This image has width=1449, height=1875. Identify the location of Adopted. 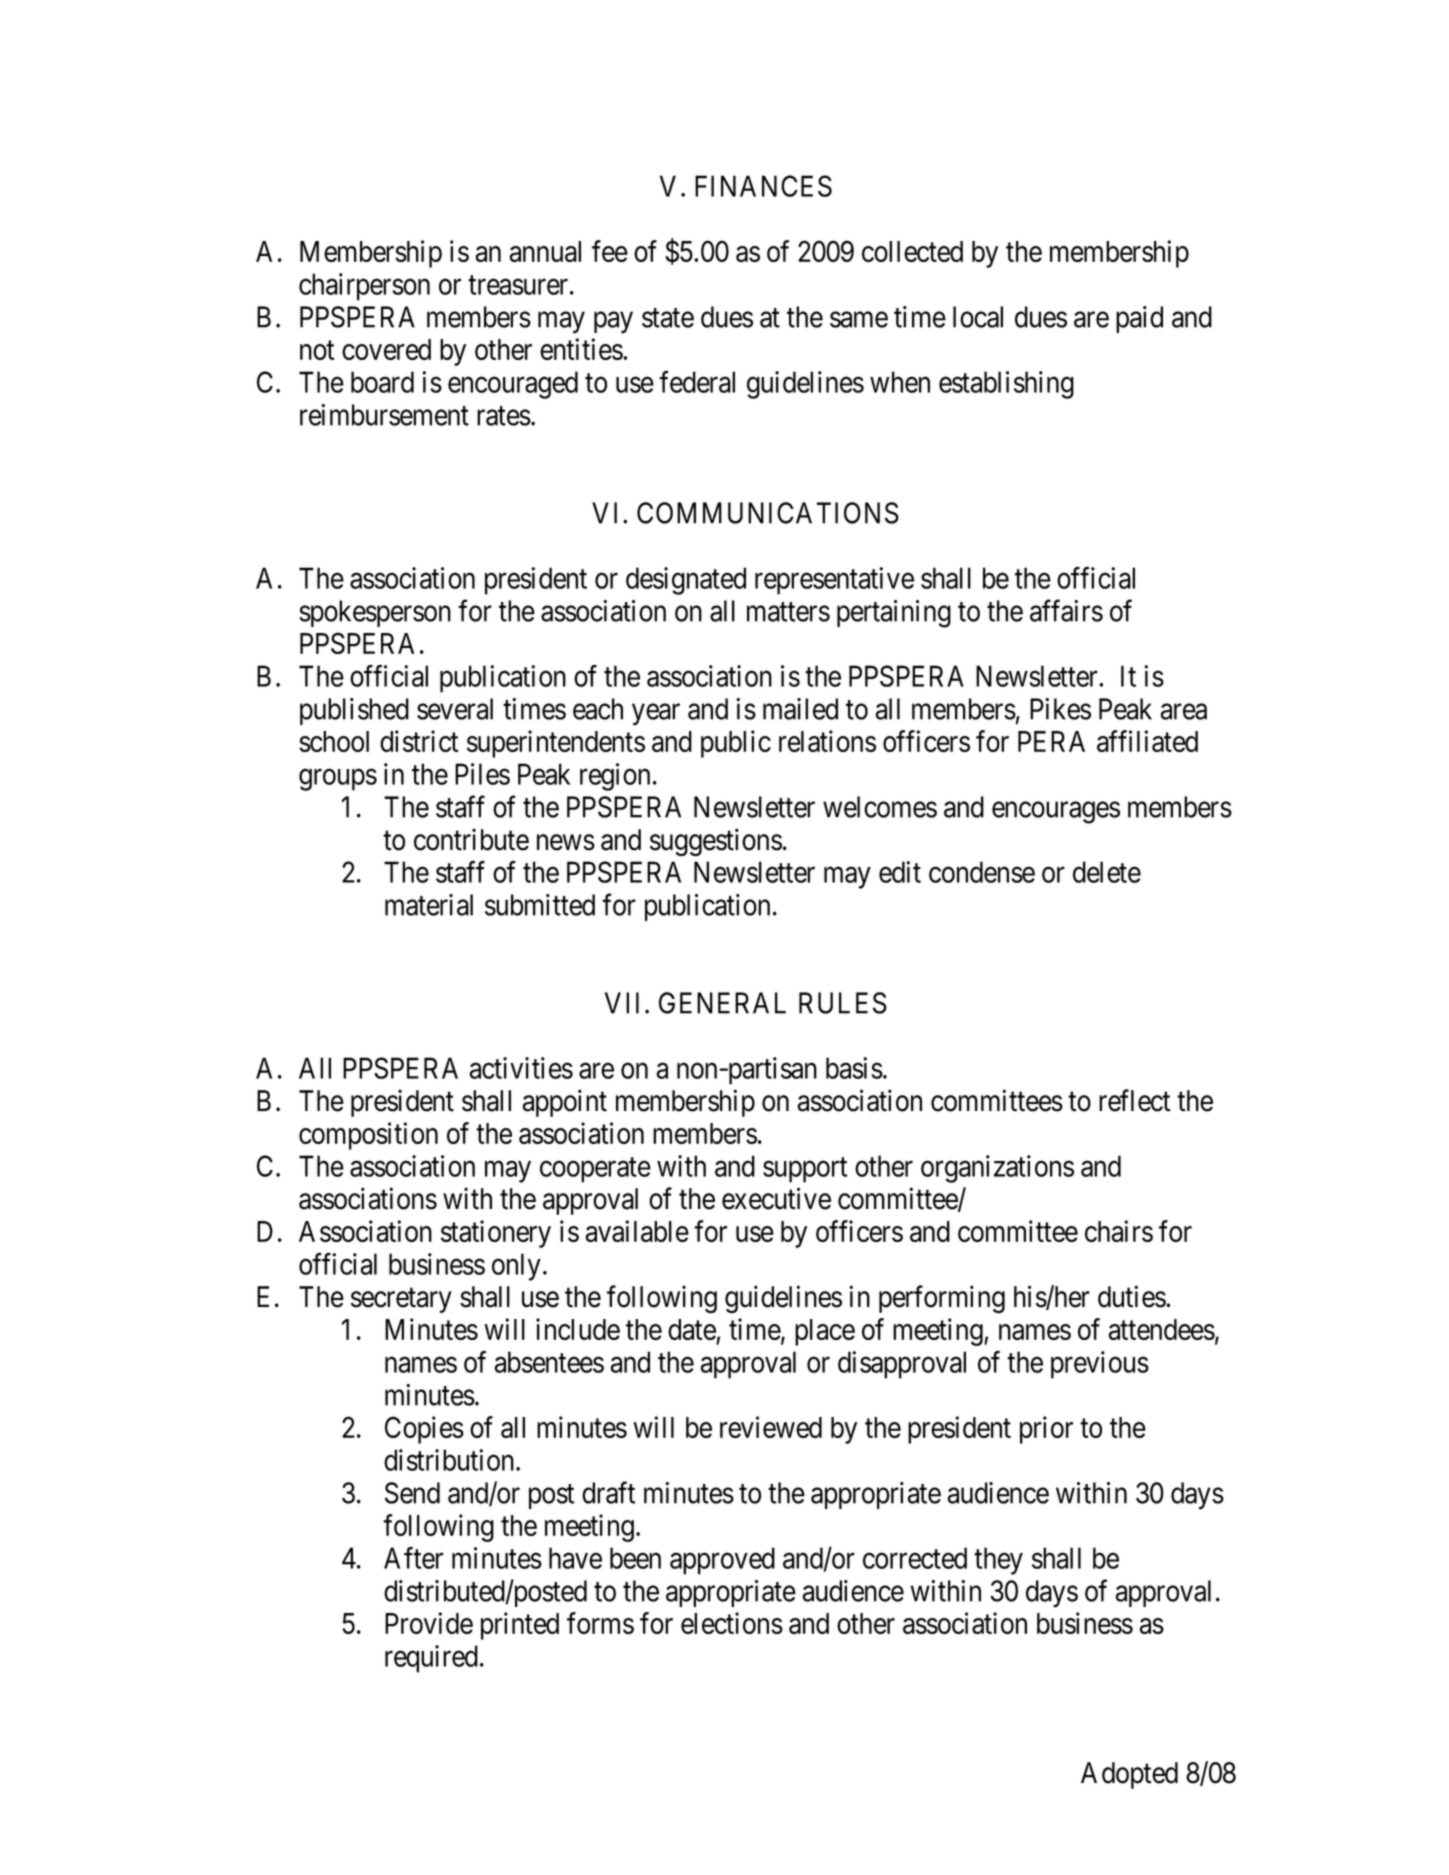
(1129, 1775).
